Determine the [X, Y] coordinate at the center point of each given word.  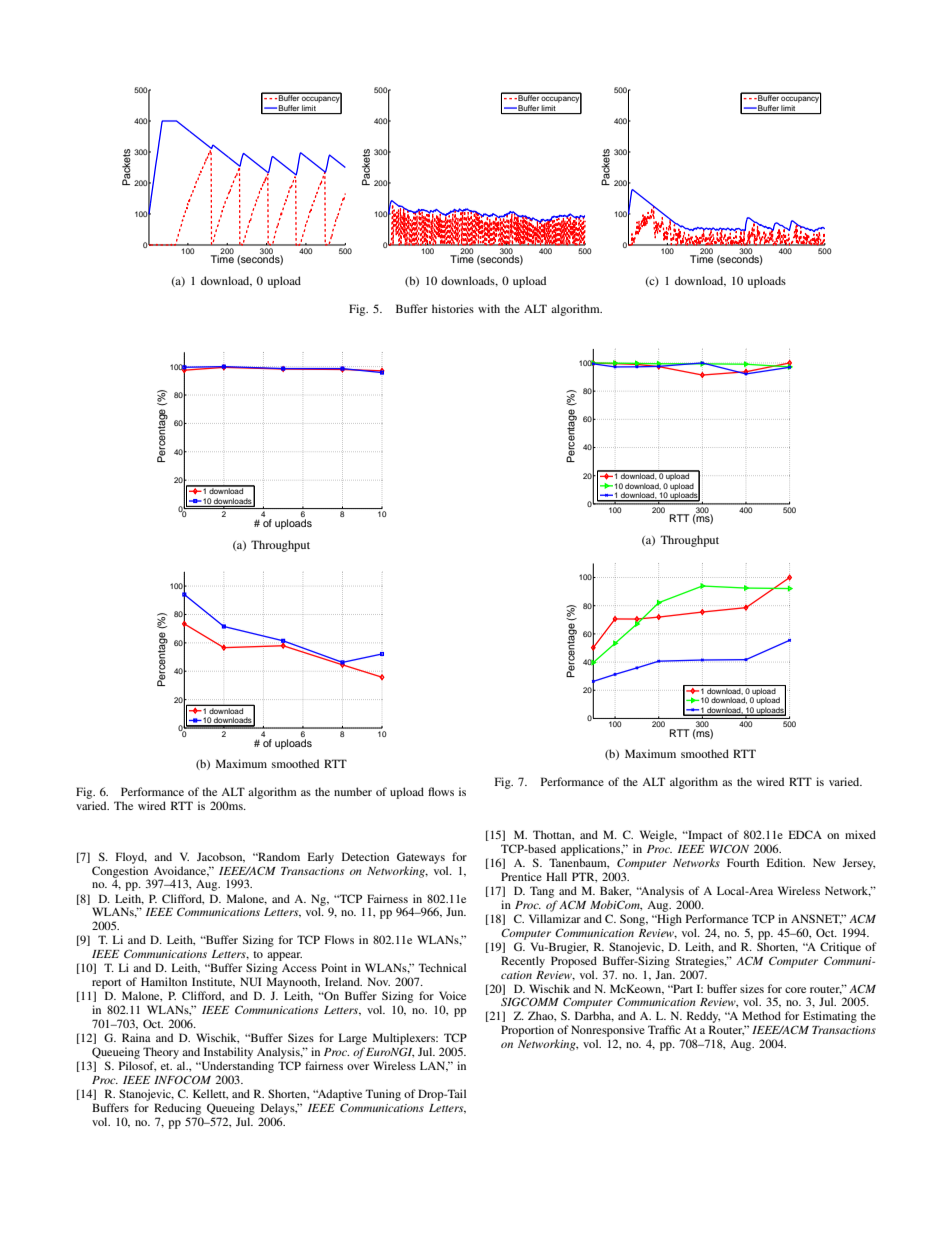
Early [321, 858]
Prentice [521, 876]
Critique [840, 948]
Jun [456, 911]
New [824, 862]
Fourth [743, 862]
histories [453, 308]
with [489, 308]
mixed [860, 834]
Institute [213, 982]
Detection [365, 856]
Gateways [421, 858]
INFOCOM [182, 1079]
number [353, 791]
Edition [786, 862]
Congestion [120, 873]
